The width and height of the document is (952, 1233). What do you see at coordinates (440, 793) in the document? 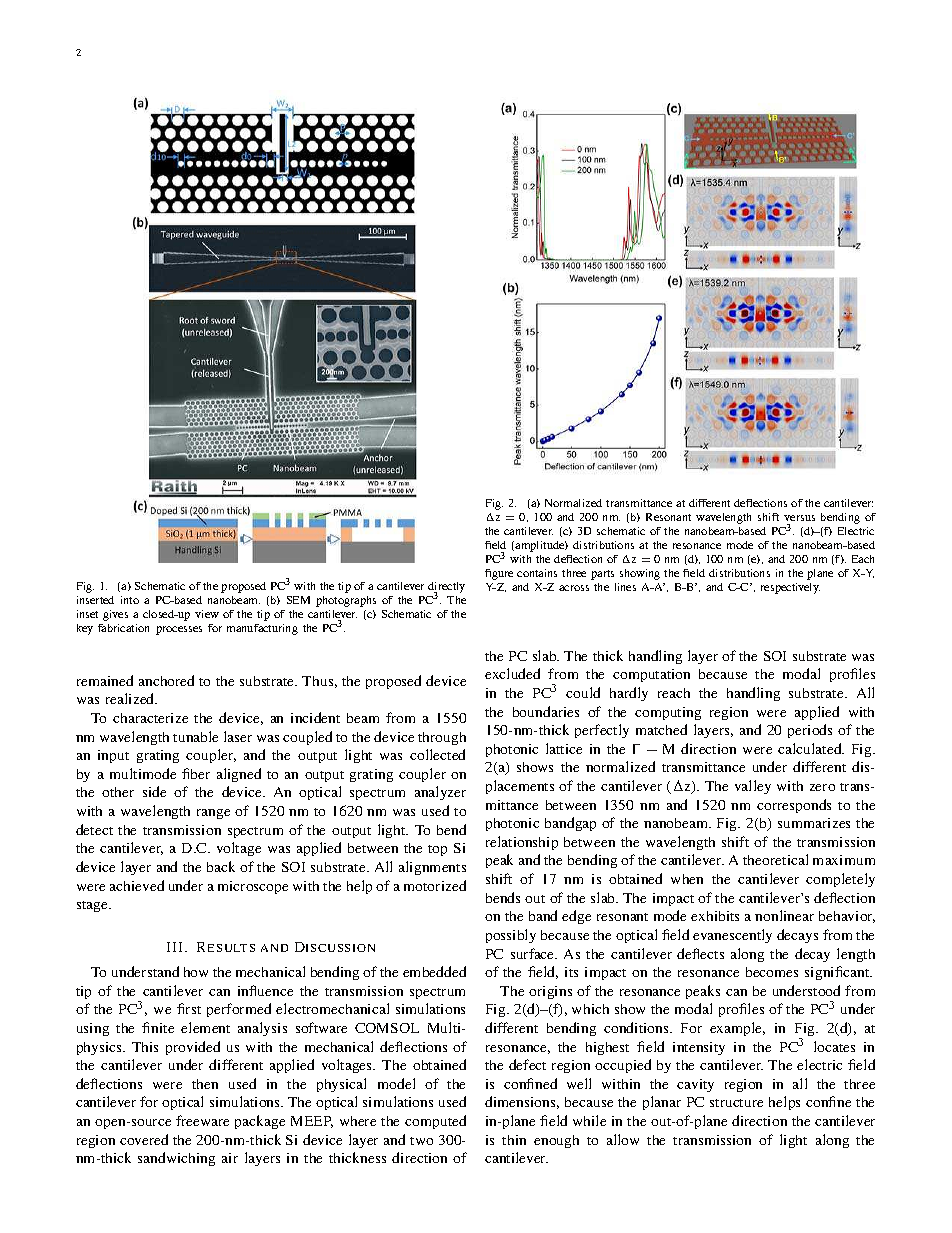
I see `analyzer` at bounding box center [440, 793].
